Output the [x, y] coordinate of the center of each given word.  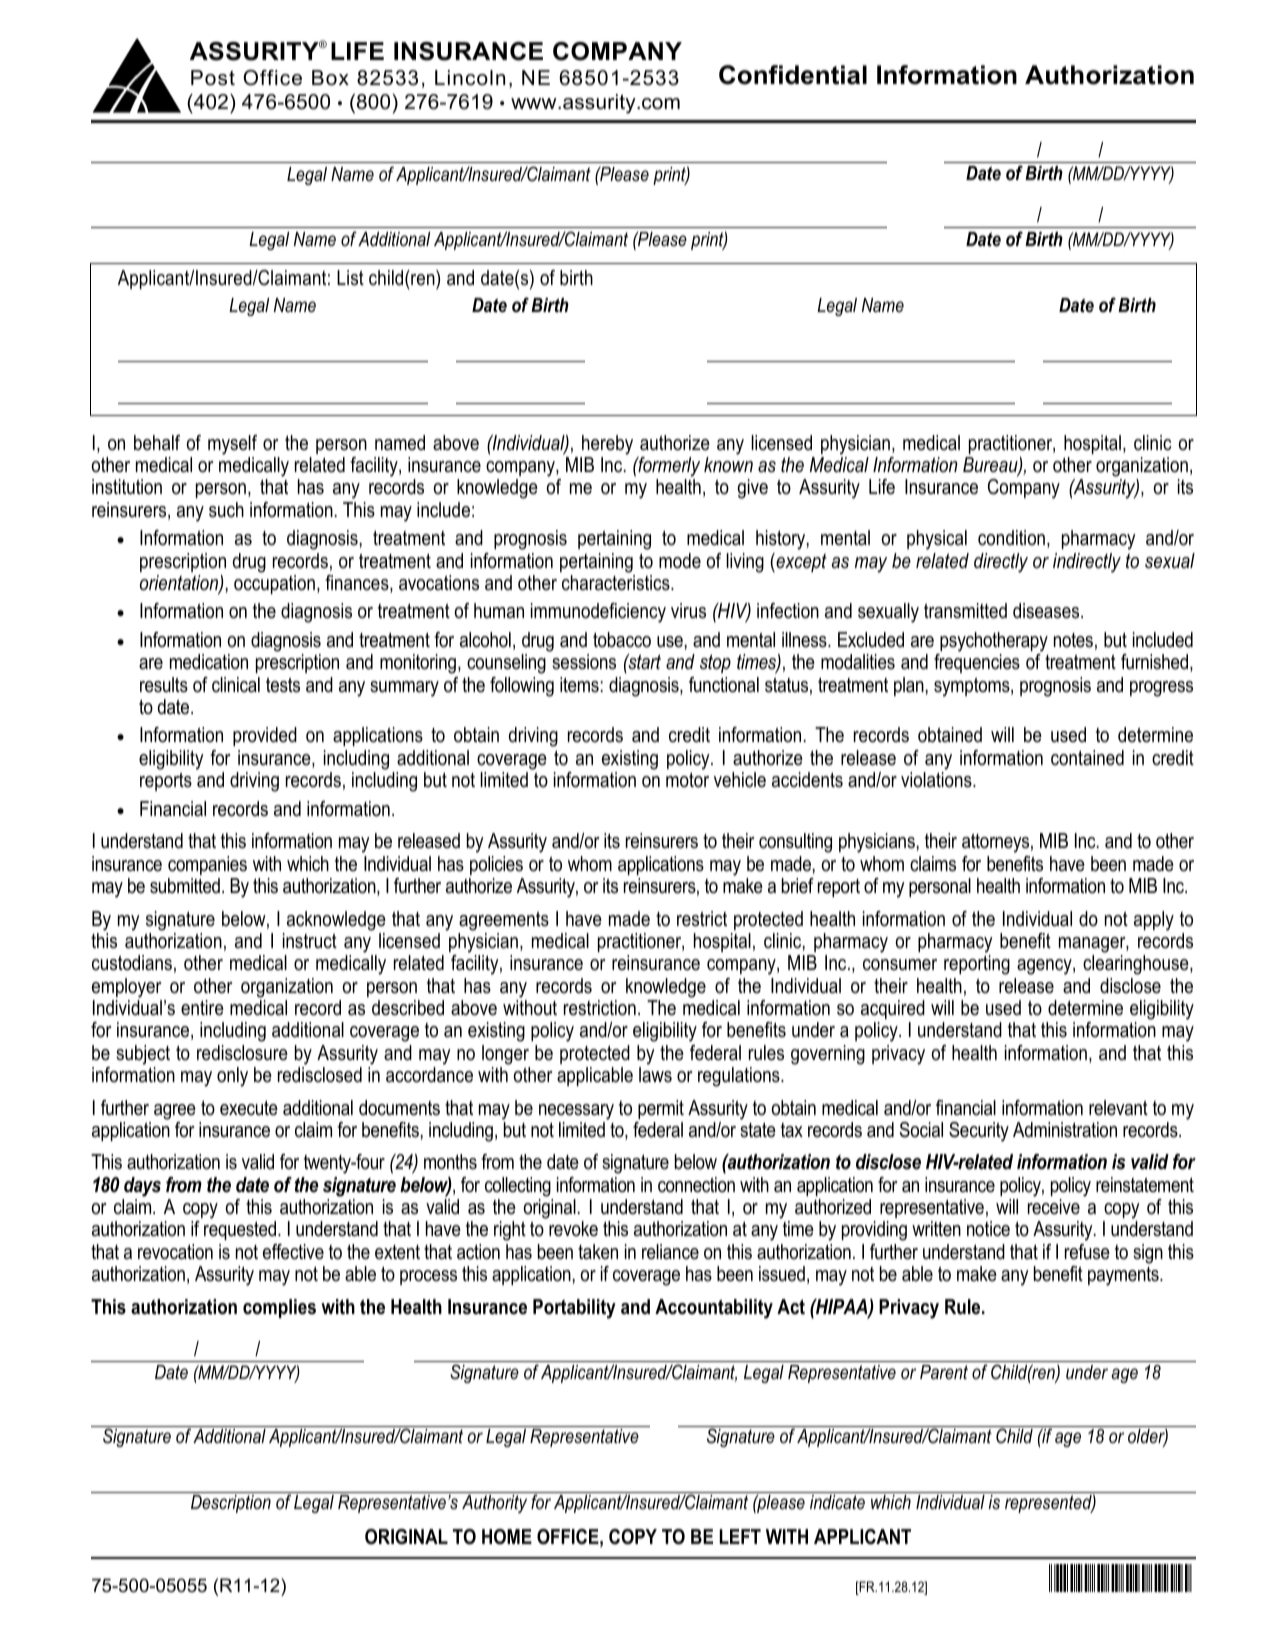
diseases [1047, 611]
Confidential [793, 75]
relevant [1118, 1108]
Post [213, 78]
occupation [274, 584]
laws [655, 1075]
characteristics [617, 583]
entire [202, 1008]
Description [231, 1504]
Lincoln [470, 78]
